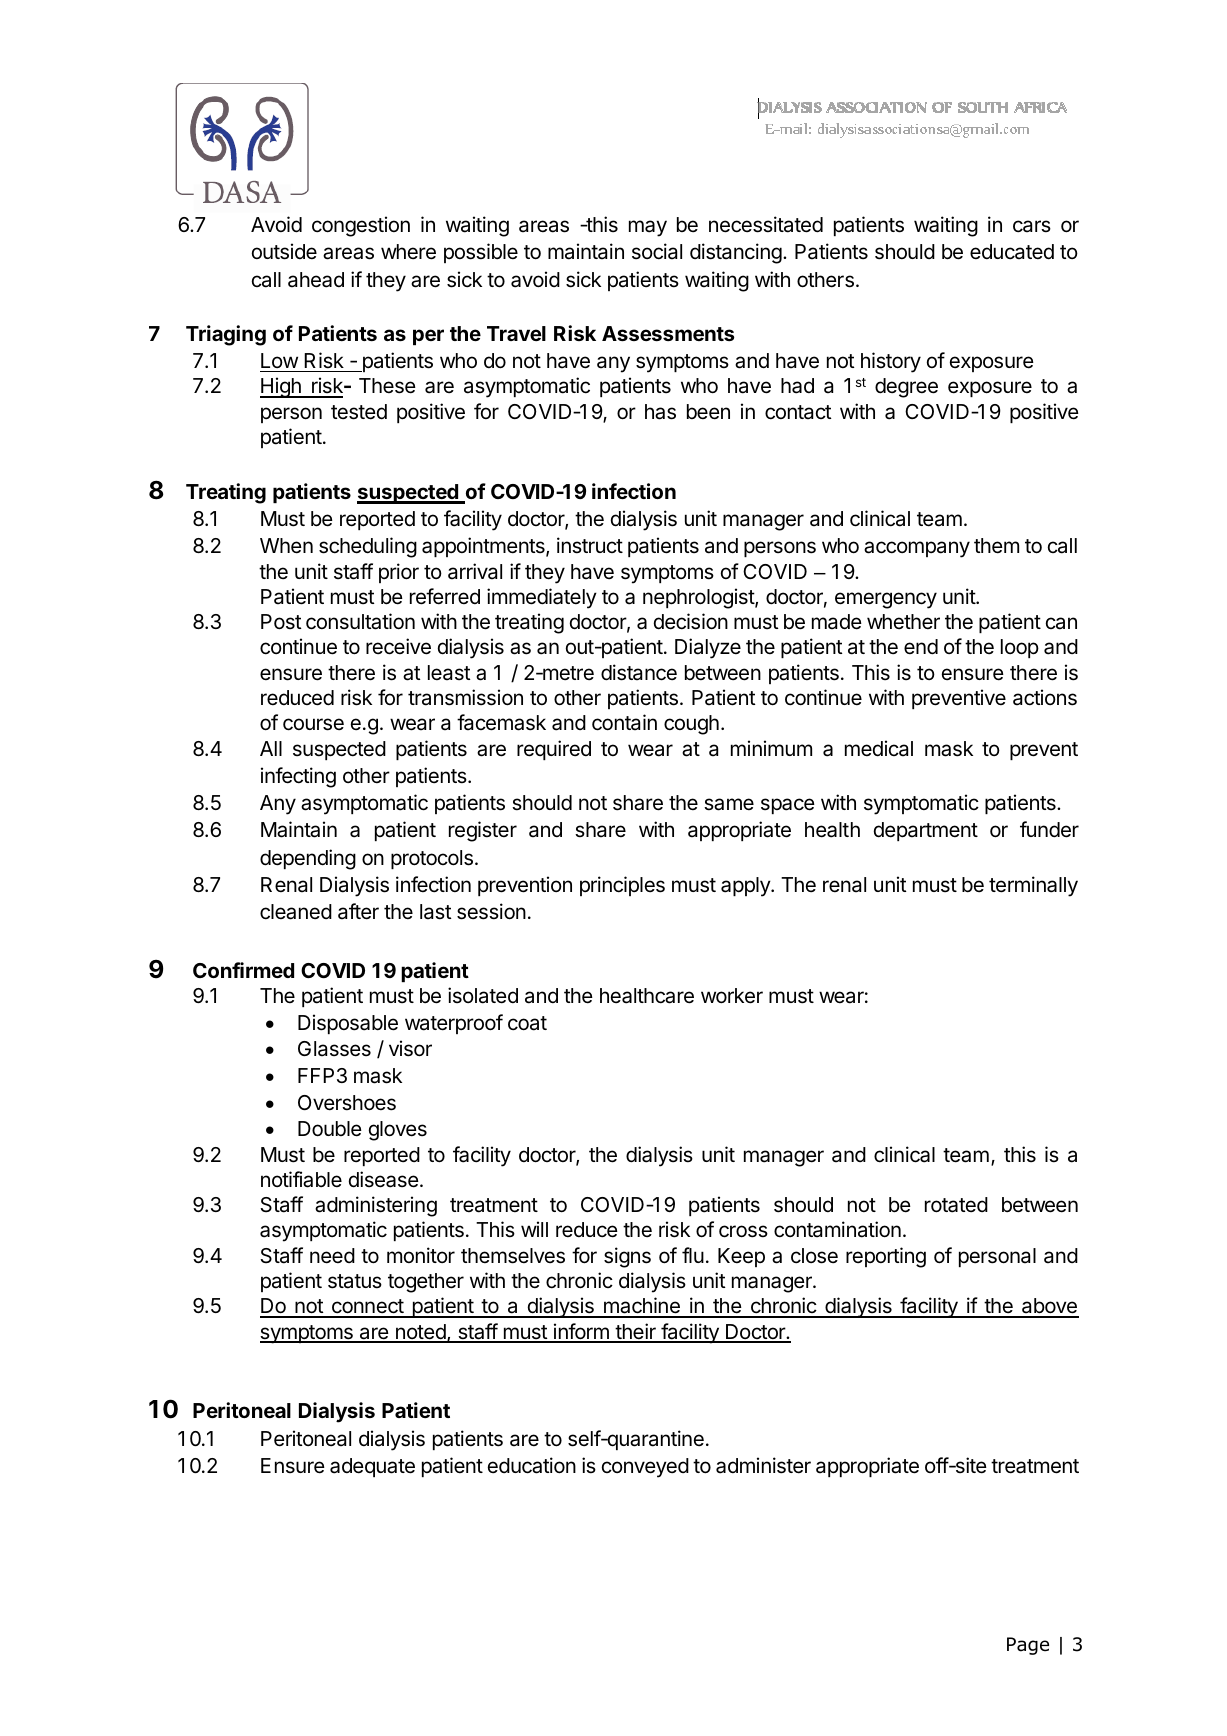 This page has width=1227, height=1736. I want to click on terminally, so click(1033, 886).
